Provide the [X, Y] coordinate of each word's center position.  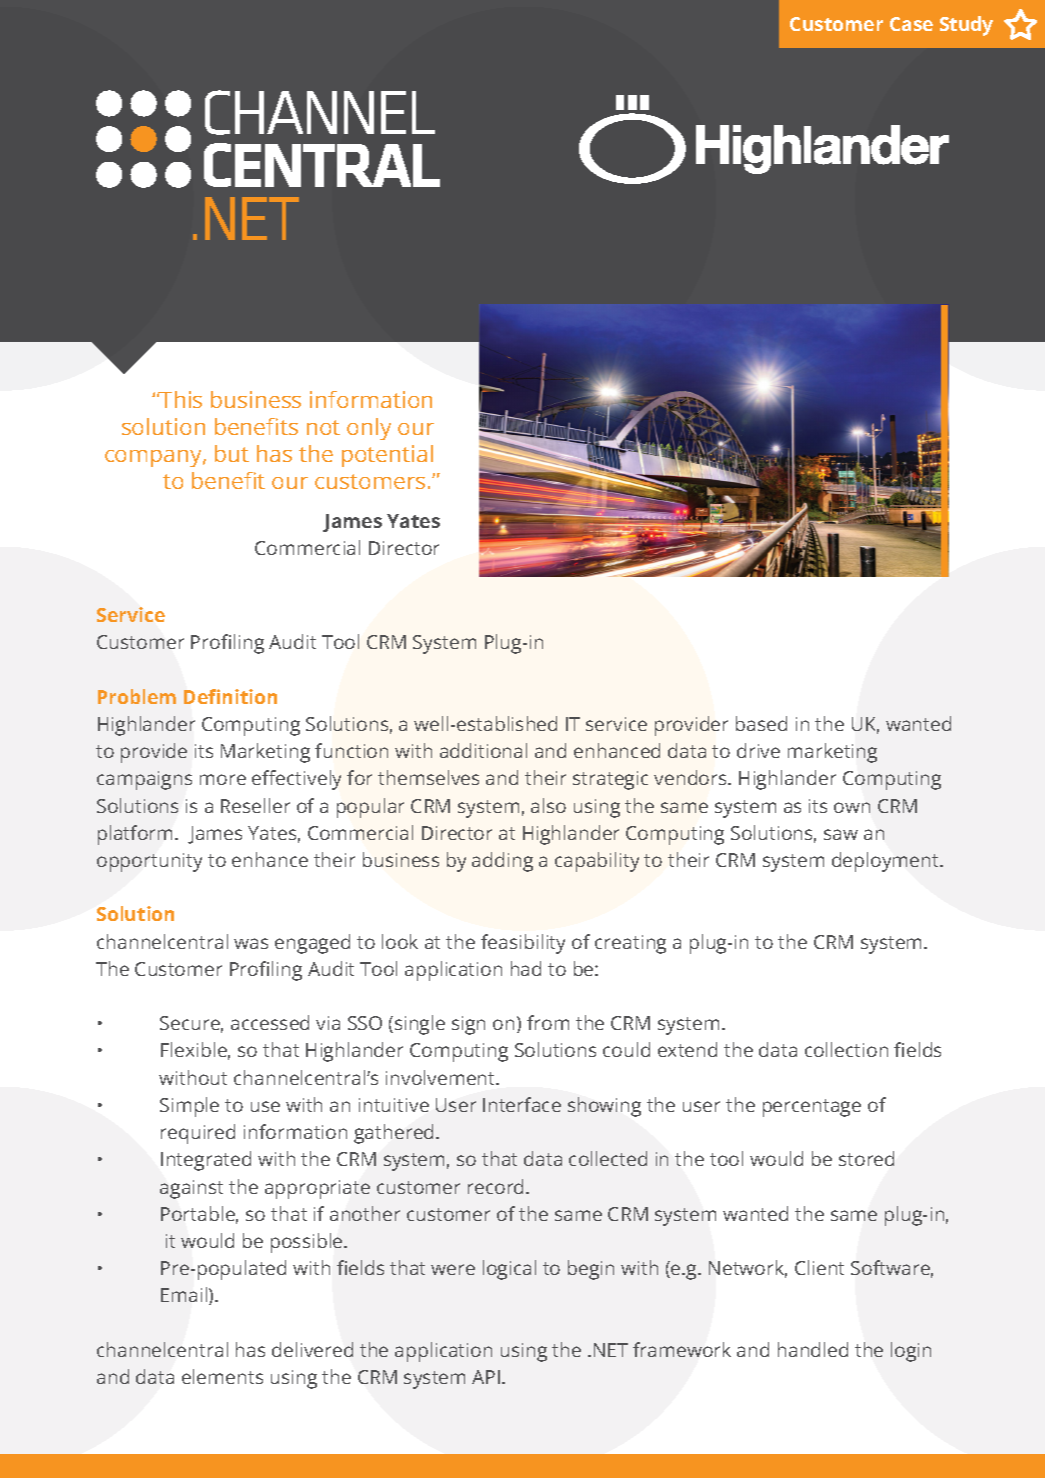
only [369, 429]
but [232, 453]
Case [911, 24]
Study [966, 26]
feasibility [523, 944]
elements [222, 1376]
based [761, 723]
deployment [886, 862]
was [251, 943]
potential [387, 456]
